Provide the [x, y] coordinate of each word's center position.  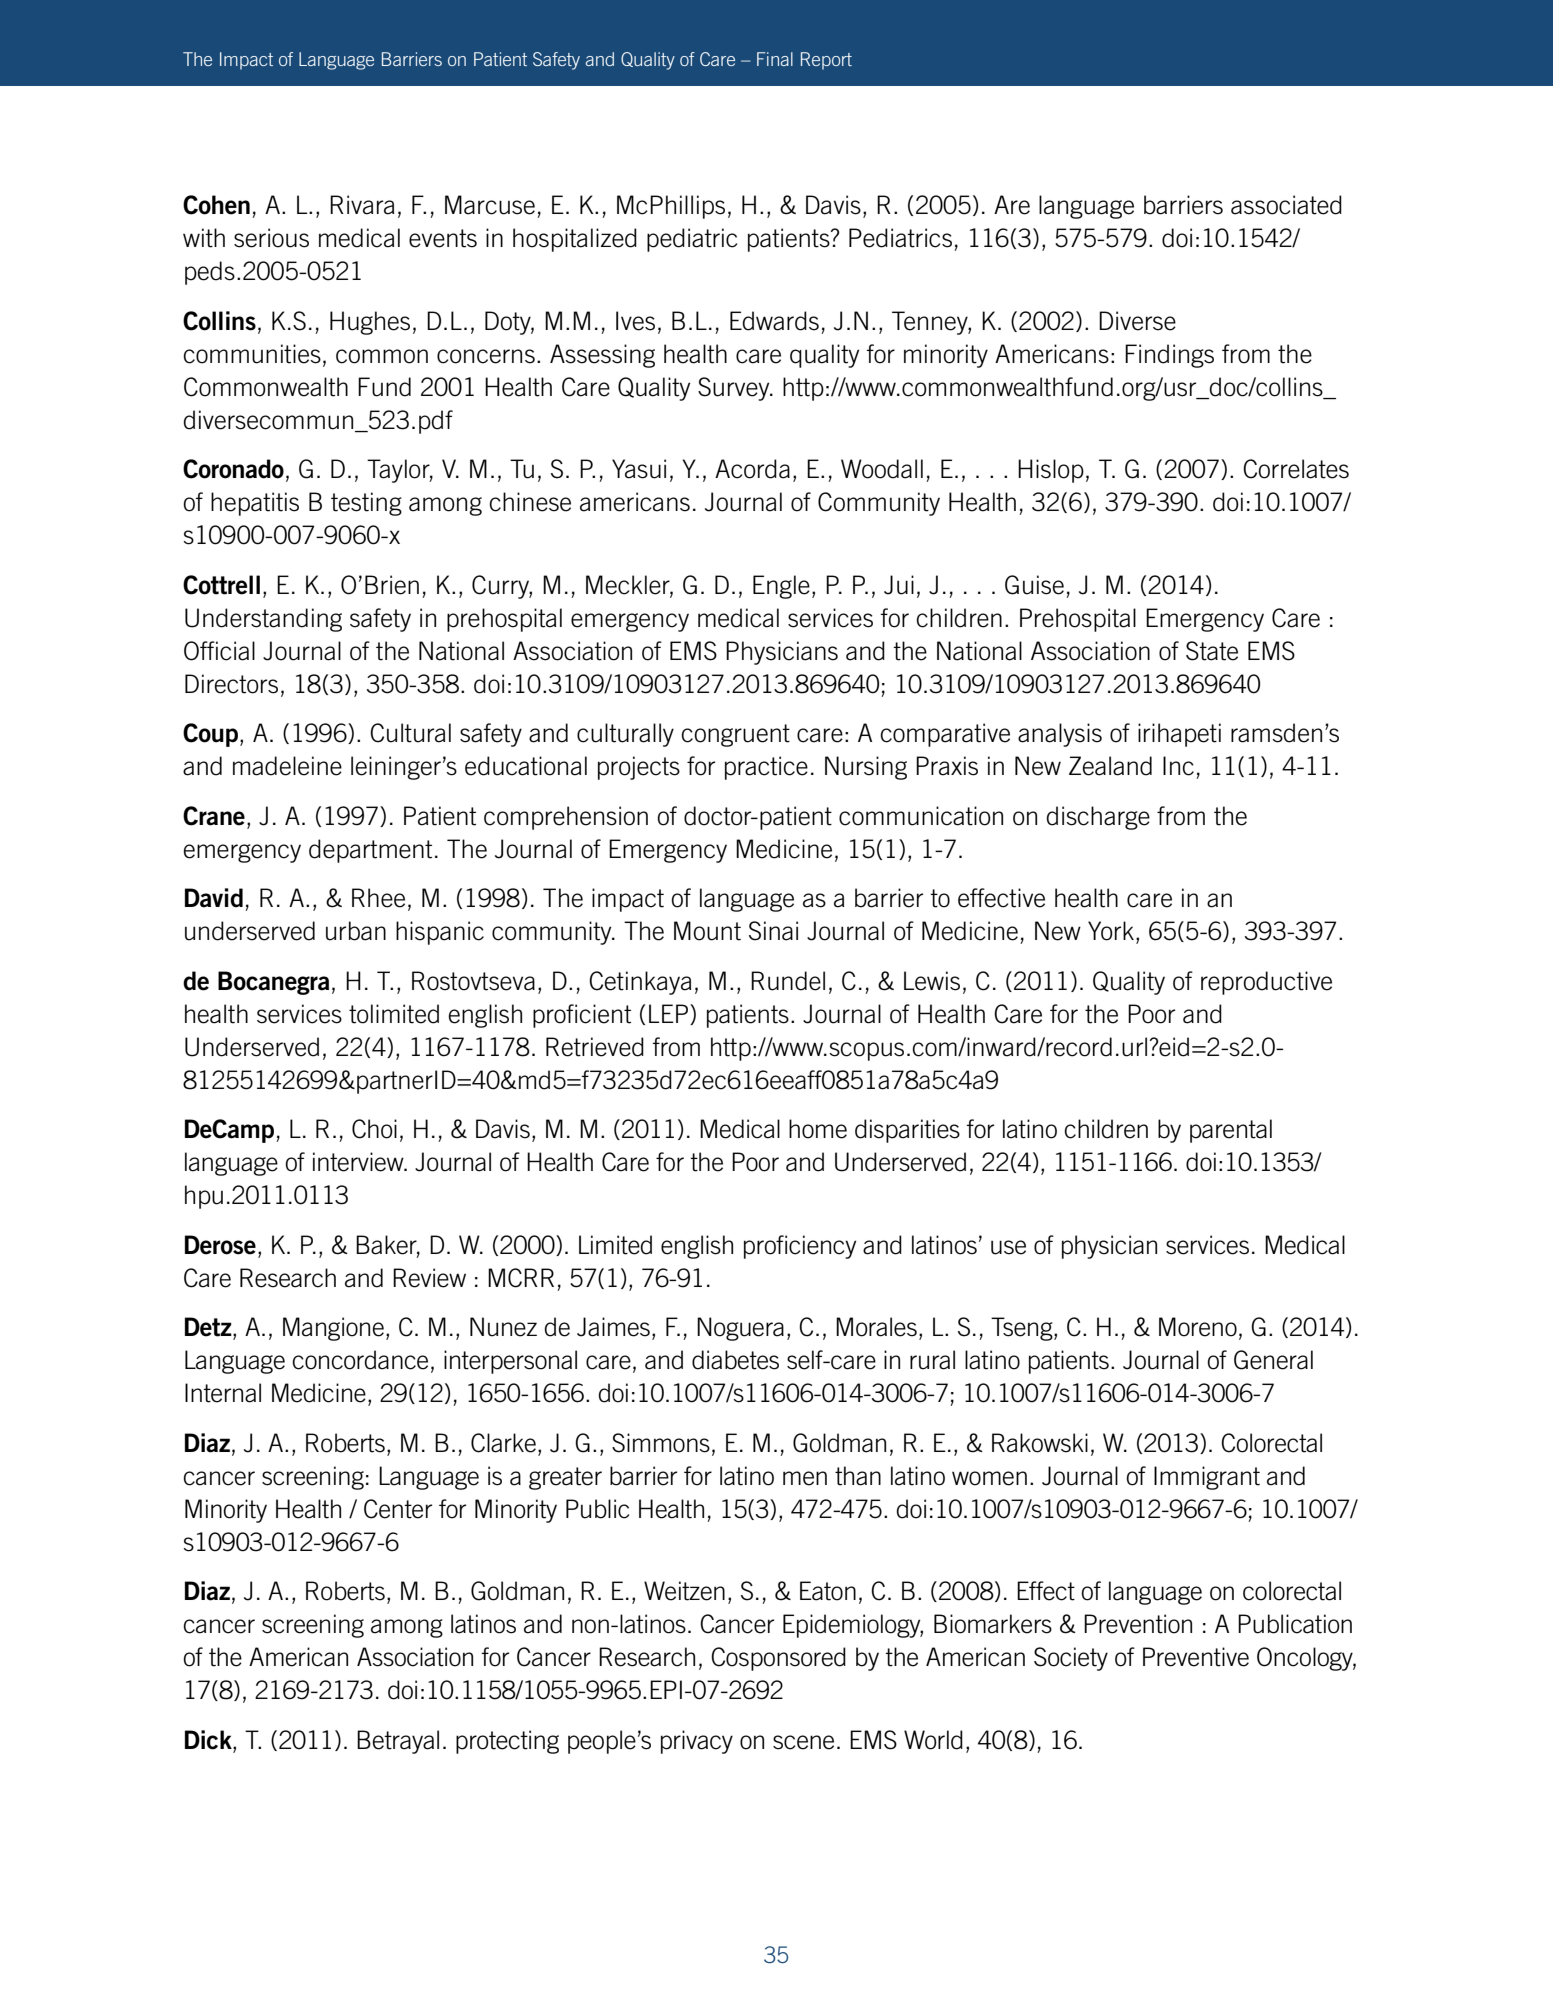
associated [1286, 205]
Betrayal [398, 1742]
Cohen [216, 205]
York [1111, 931]
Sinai [773, 931]
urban [356, 931]
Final [775, 59]
